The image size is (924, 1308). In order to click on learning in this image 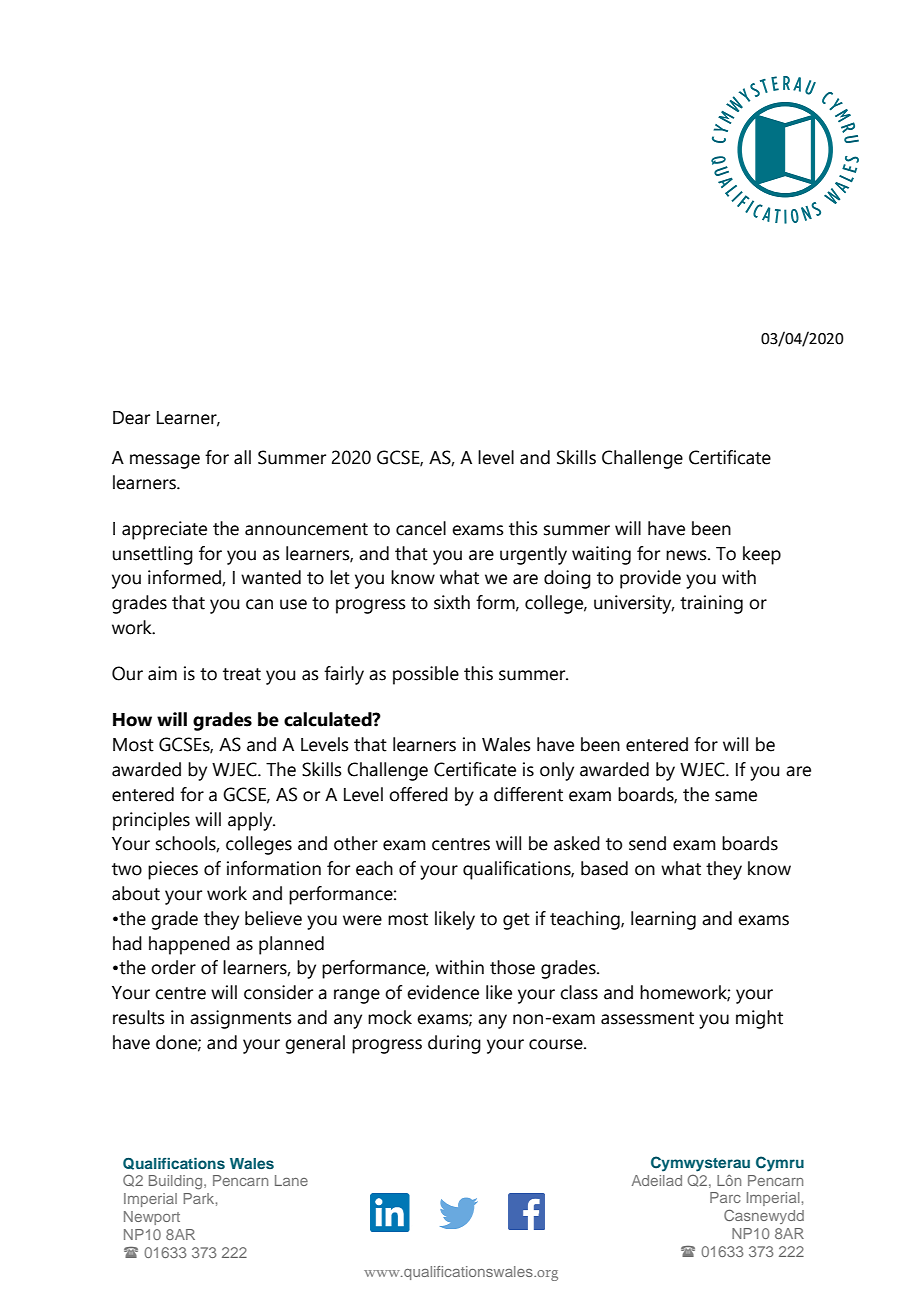, I will do `click(663, 920)`.
